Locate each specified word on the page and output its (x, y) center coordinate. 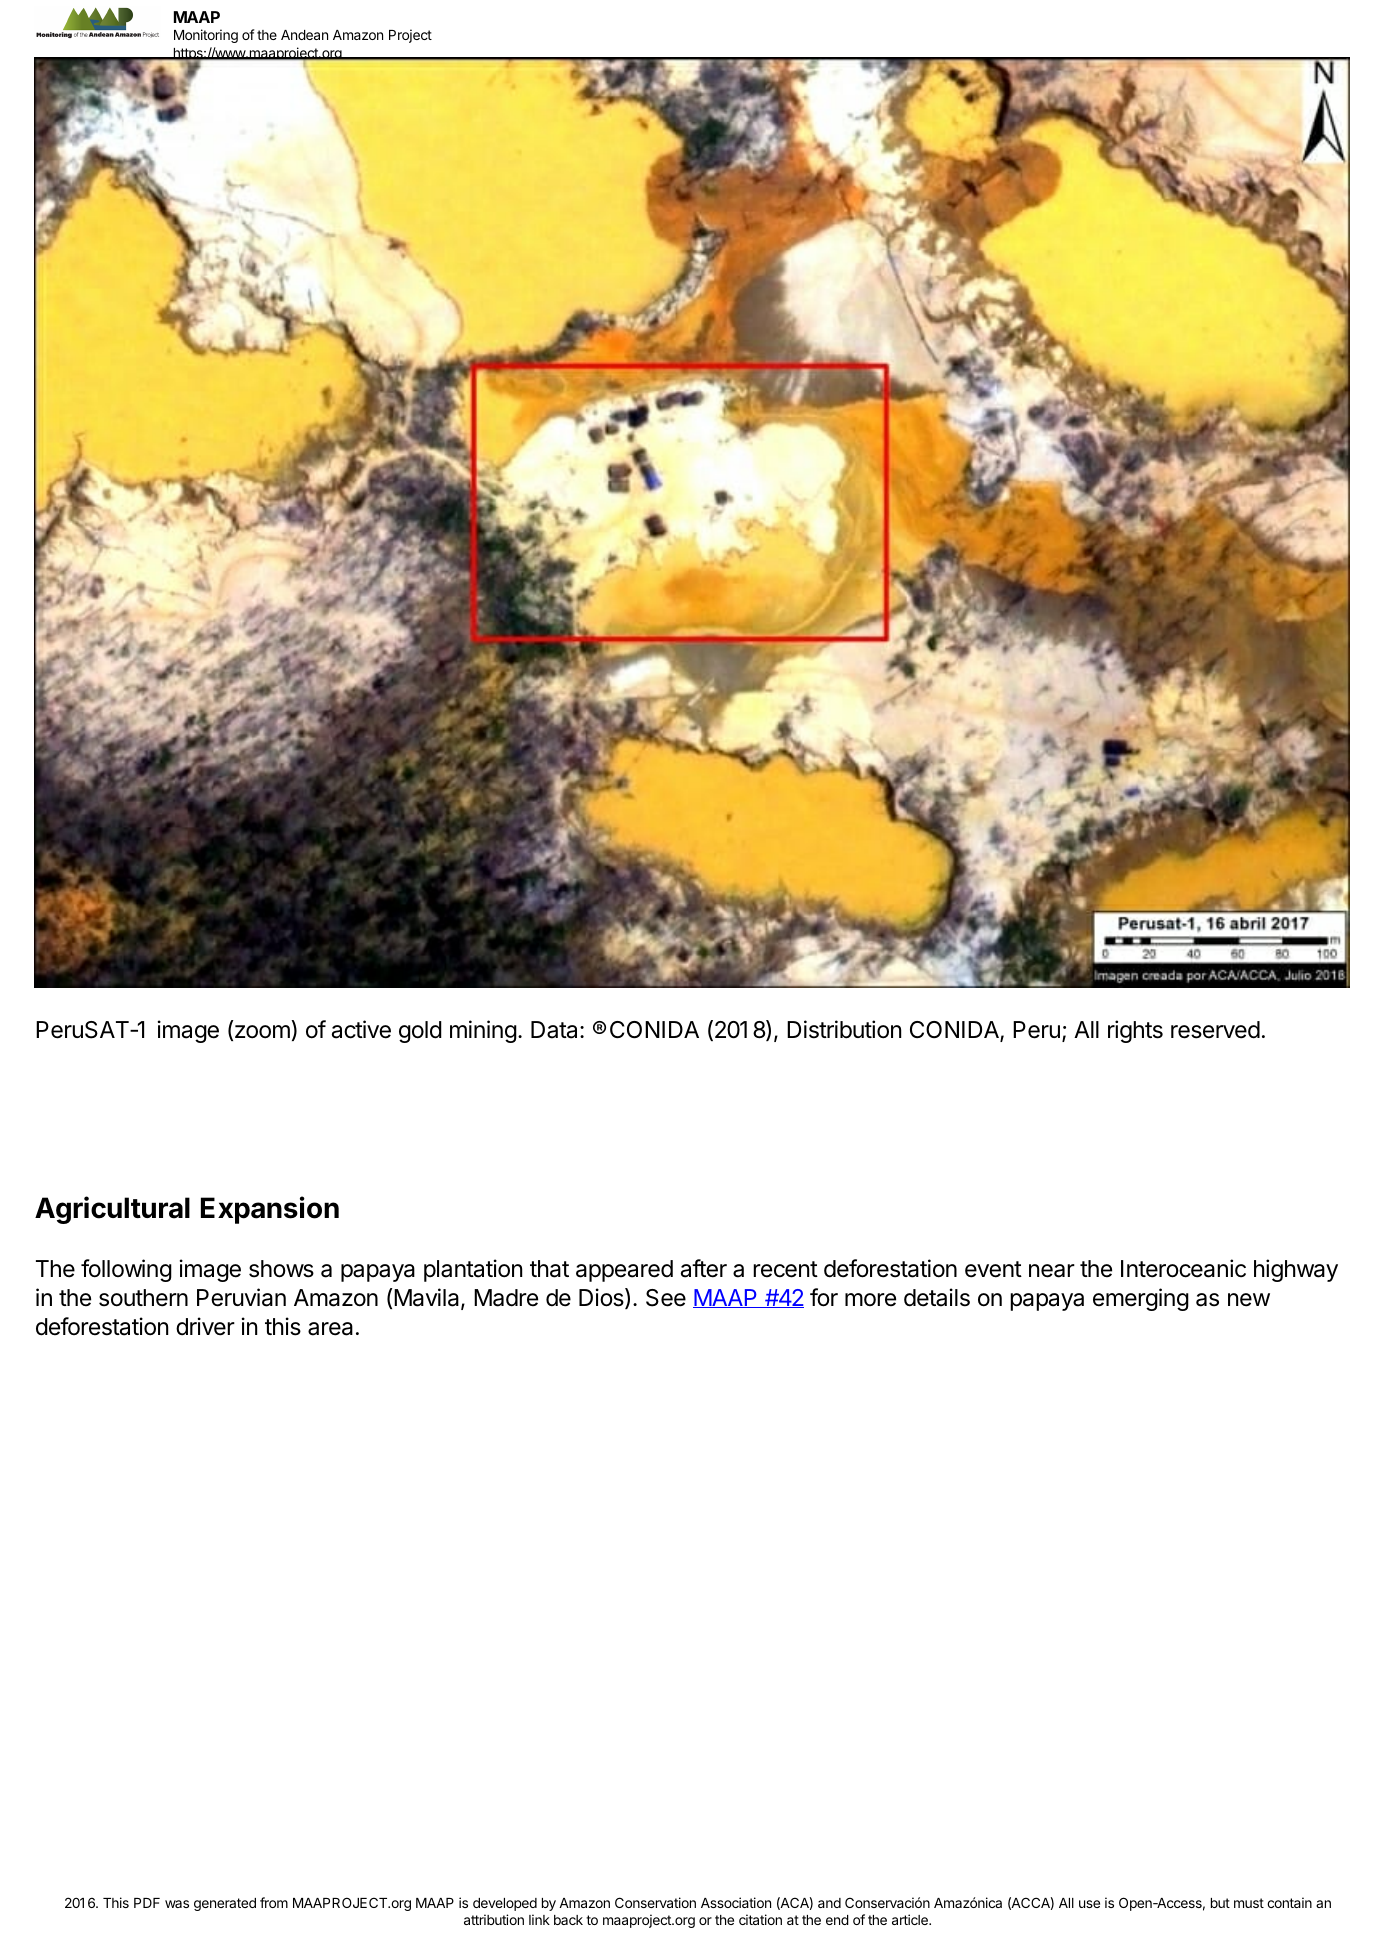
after (704, 1268)
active (361, 1029)
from (274, 1902)
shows (281, 1269)
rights (1135, 1031)
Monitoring (206, 36)
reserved (1215, 1030)
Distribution (844, 1029)
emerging (1141, 1299)
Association (736, 1902)
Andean (304, 35)
